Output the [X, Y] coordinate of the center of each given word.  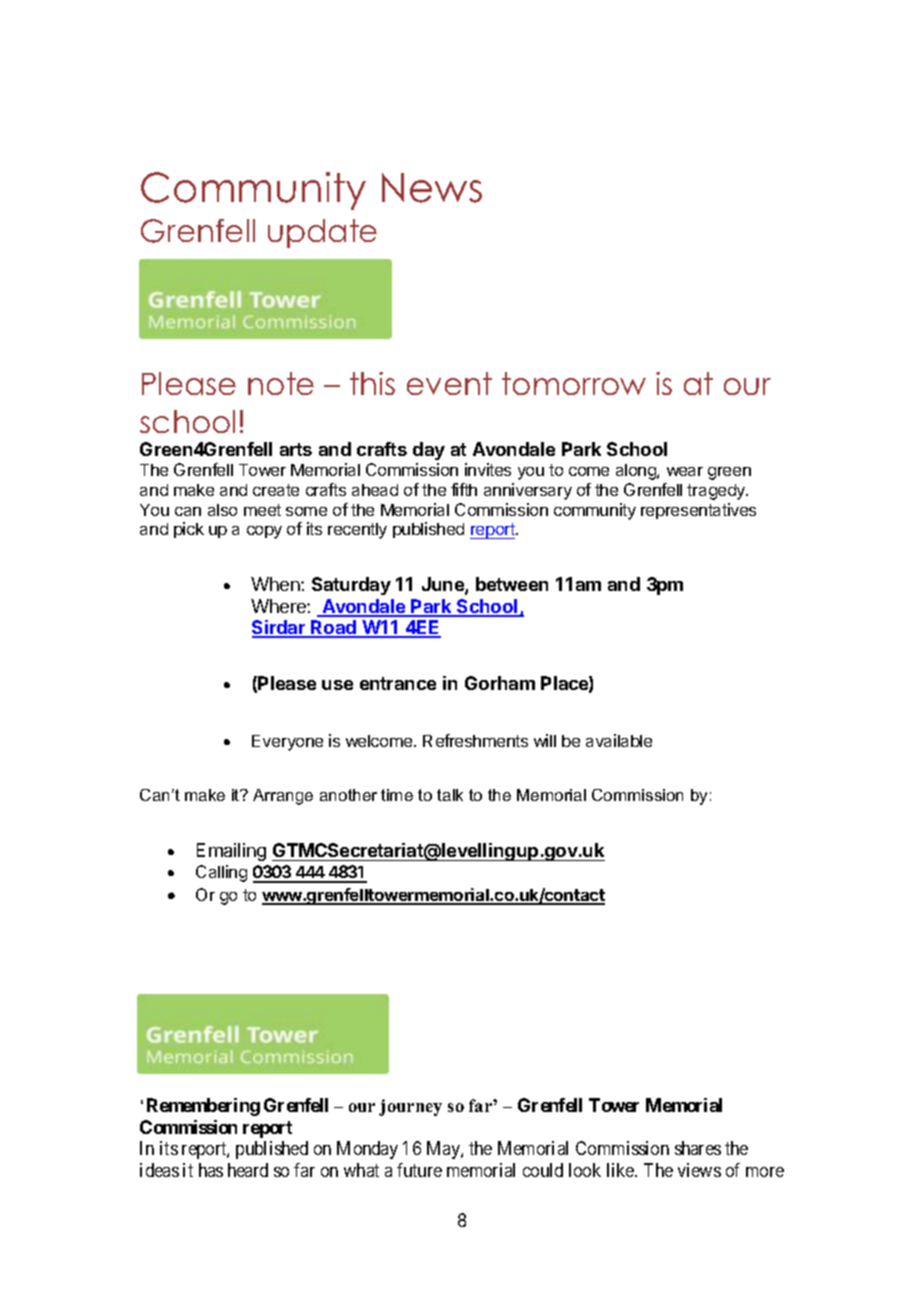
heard [248, 1170]
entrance [398, 683]
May [444, 1150]
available [619, 740]
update [322, 233]
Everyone [287, 743]
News [432, 188]
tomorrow [574, 383]
